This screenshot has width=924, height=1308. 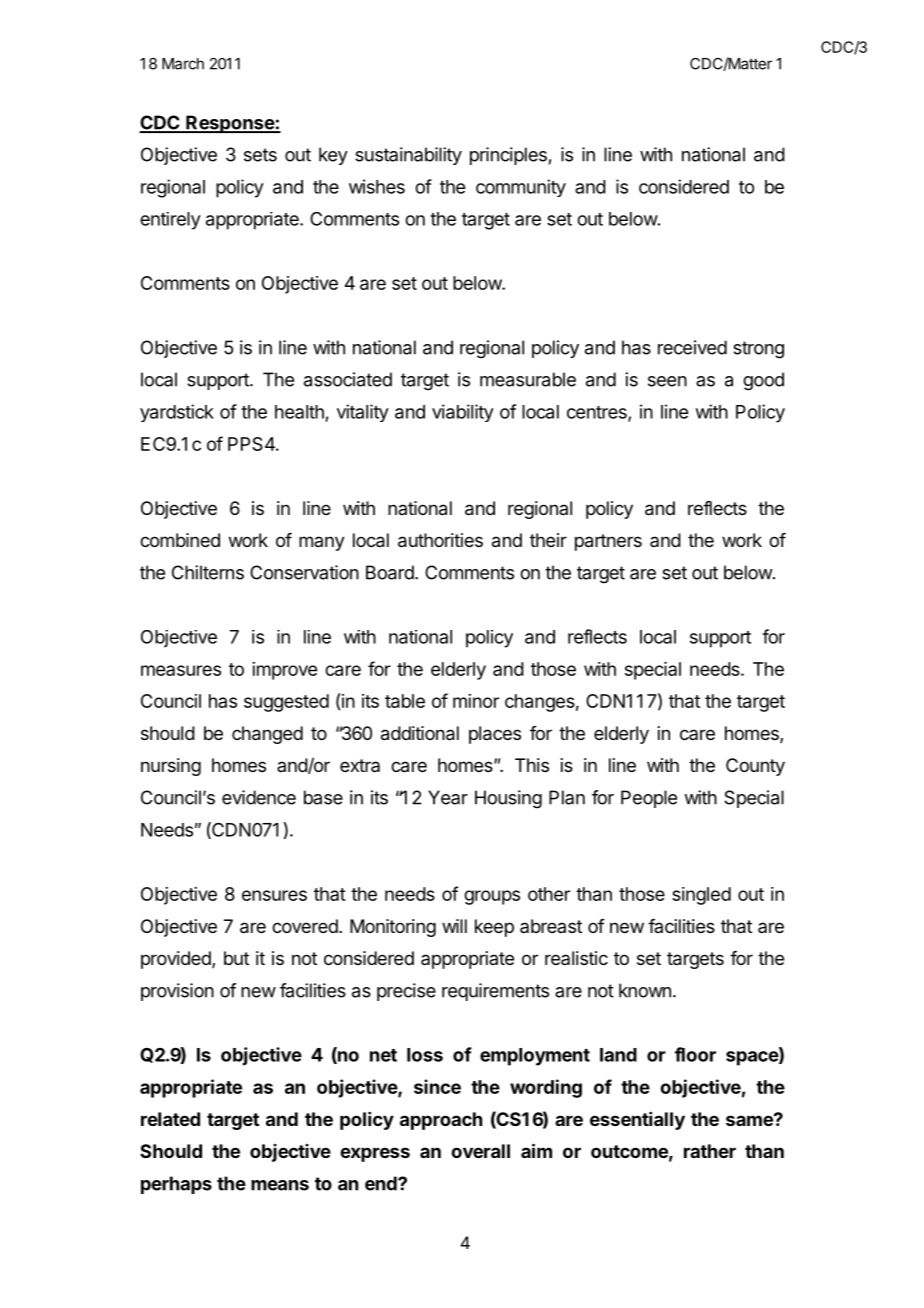 I want to click on seen, so click(x=667, y=381).
